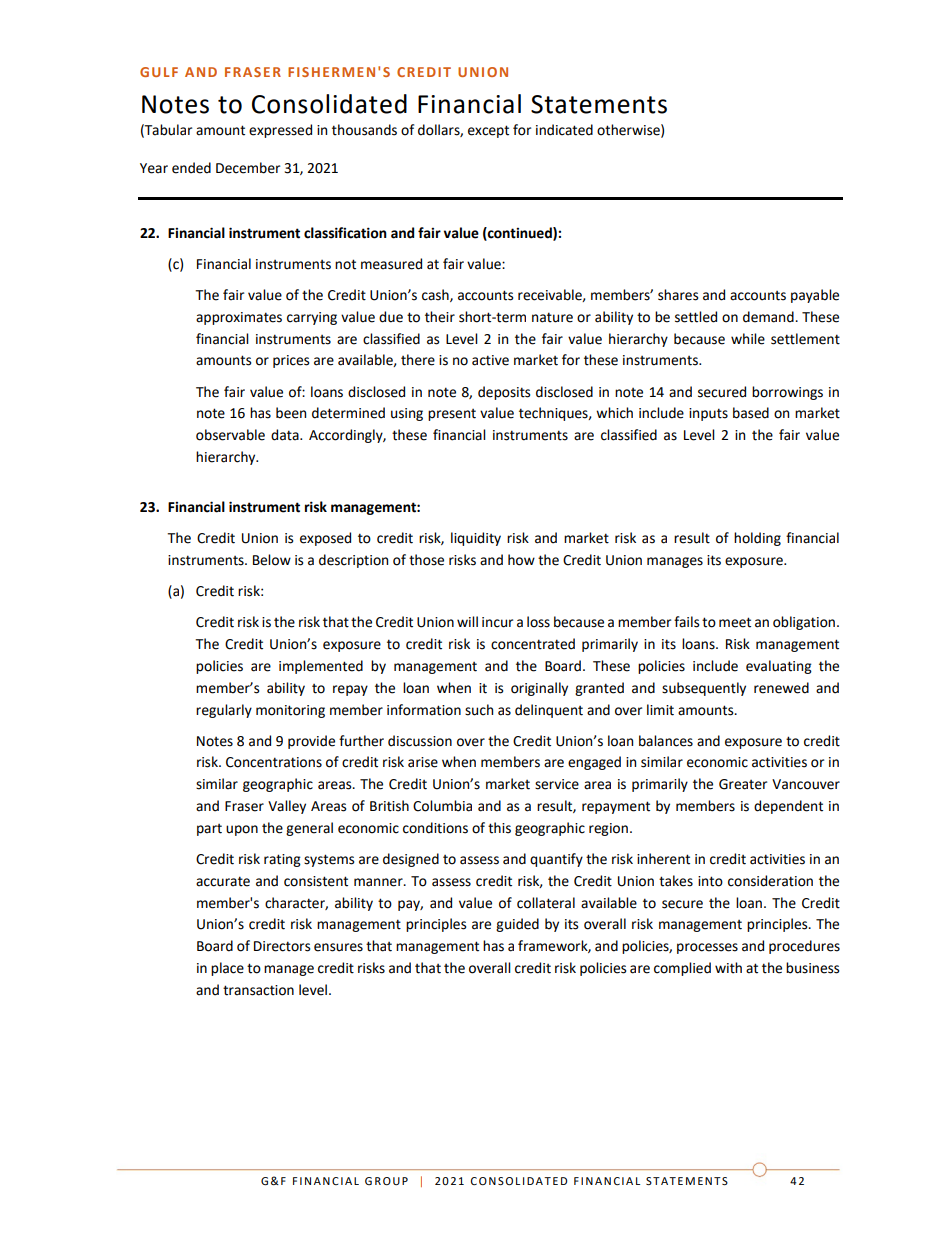 The image size is (952, 1233). Describe the element at coordinates (224, 711) in the screenshot. I see `regularly` at that location.
